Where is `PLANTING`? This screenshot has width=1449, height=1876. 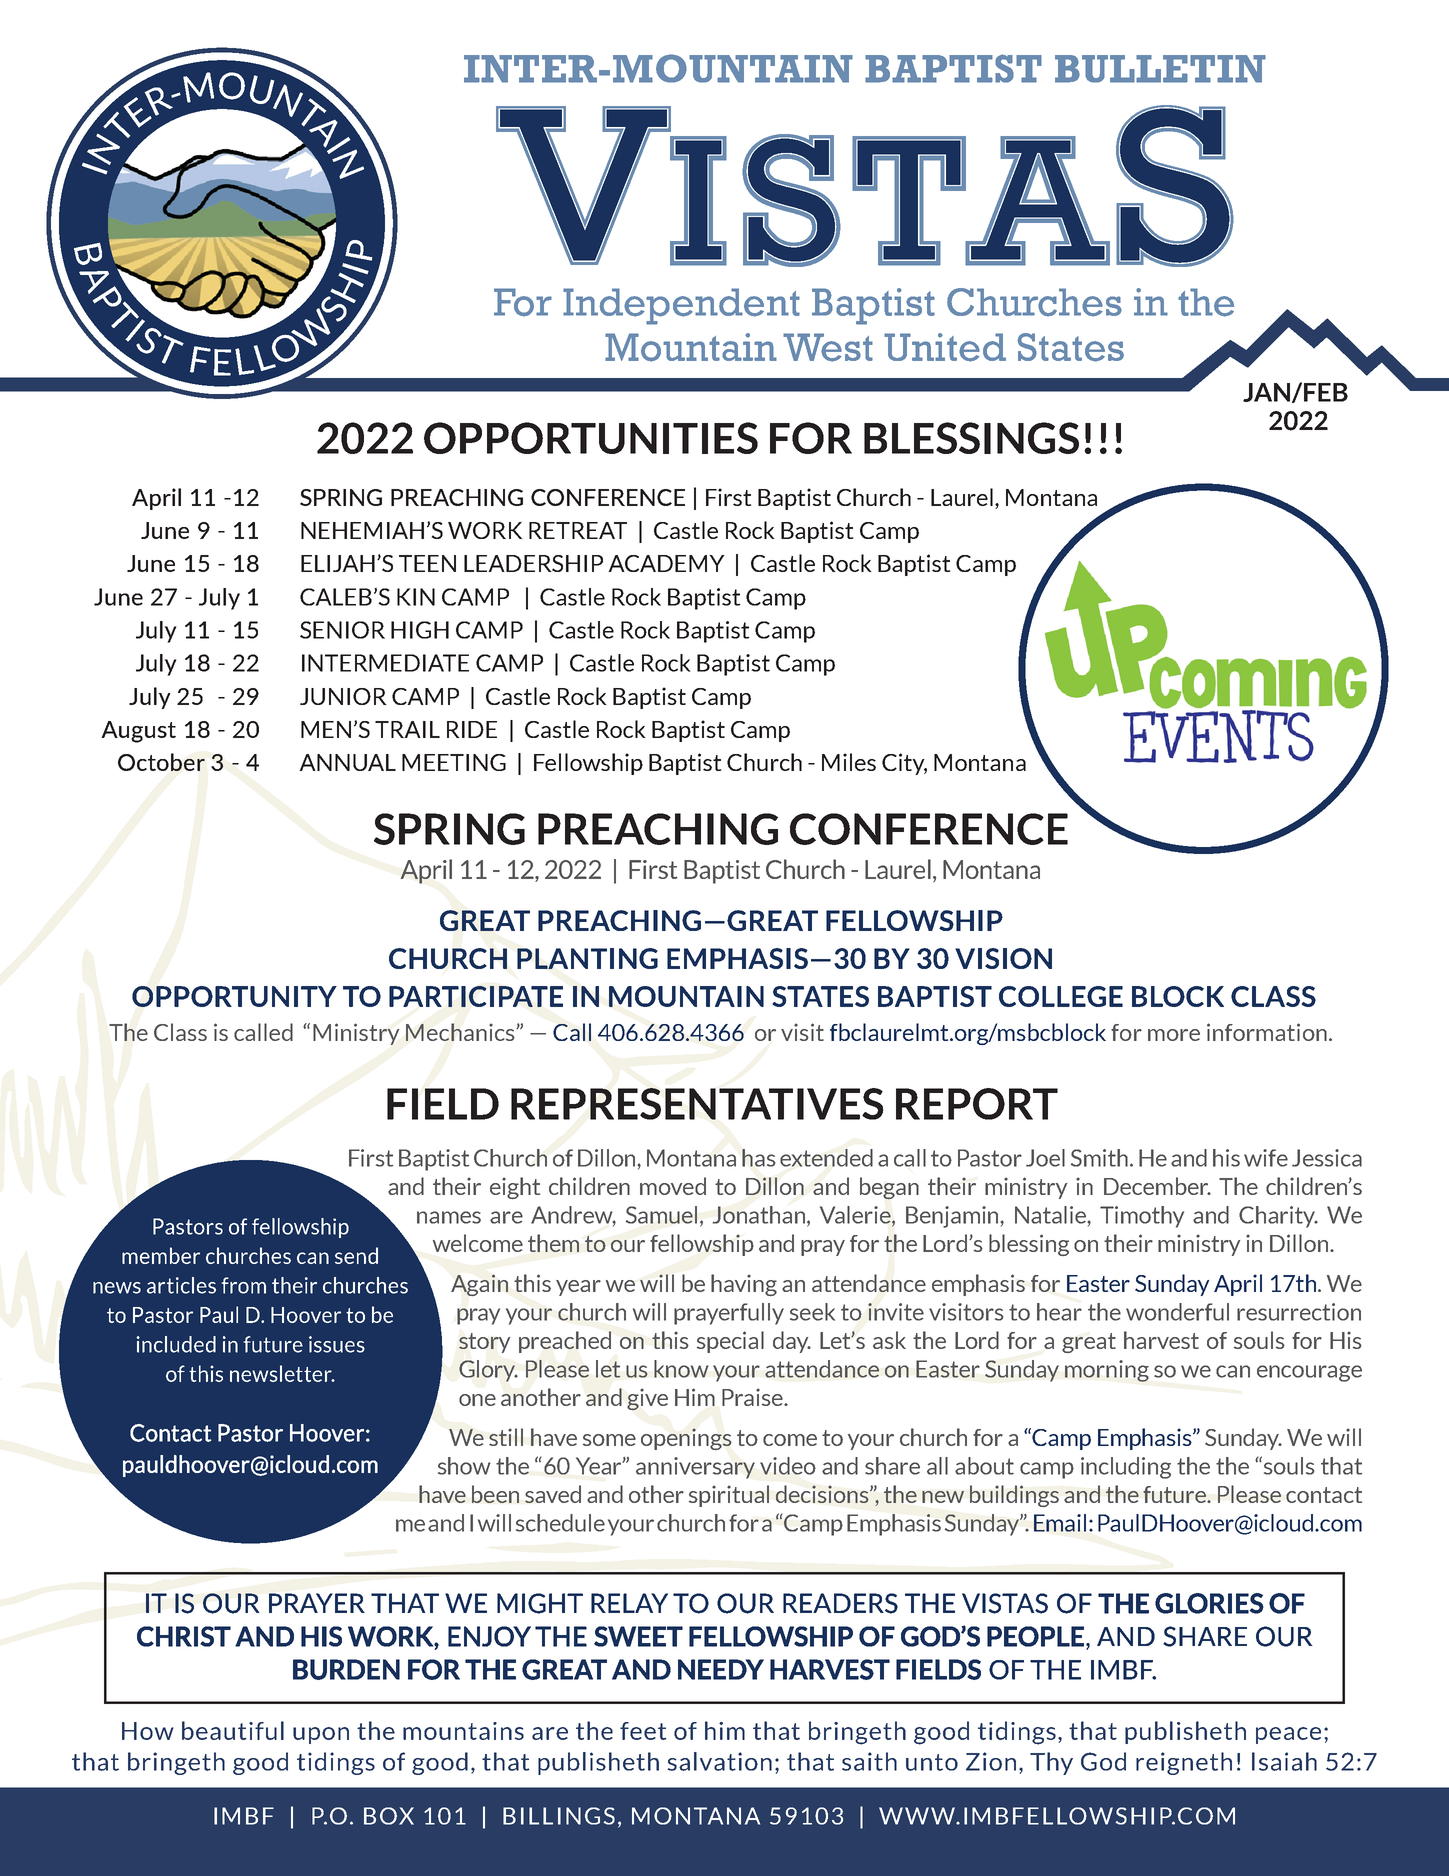 PLANTING is located at coordinates (587, 958).
